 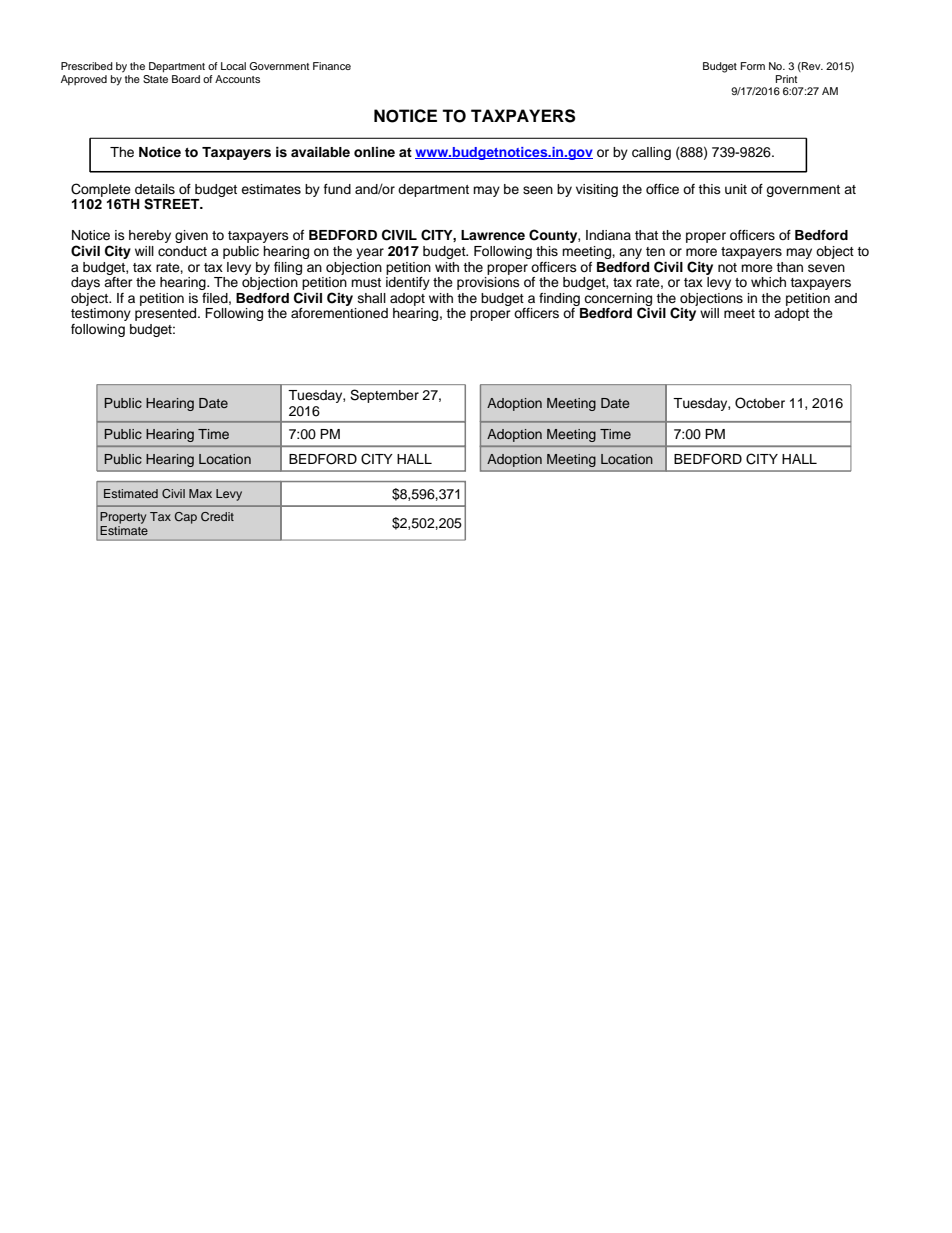 What do you see at coordinates (186, 79) in the screenshot?
I see `Board` at bounding box center [186, 79].
